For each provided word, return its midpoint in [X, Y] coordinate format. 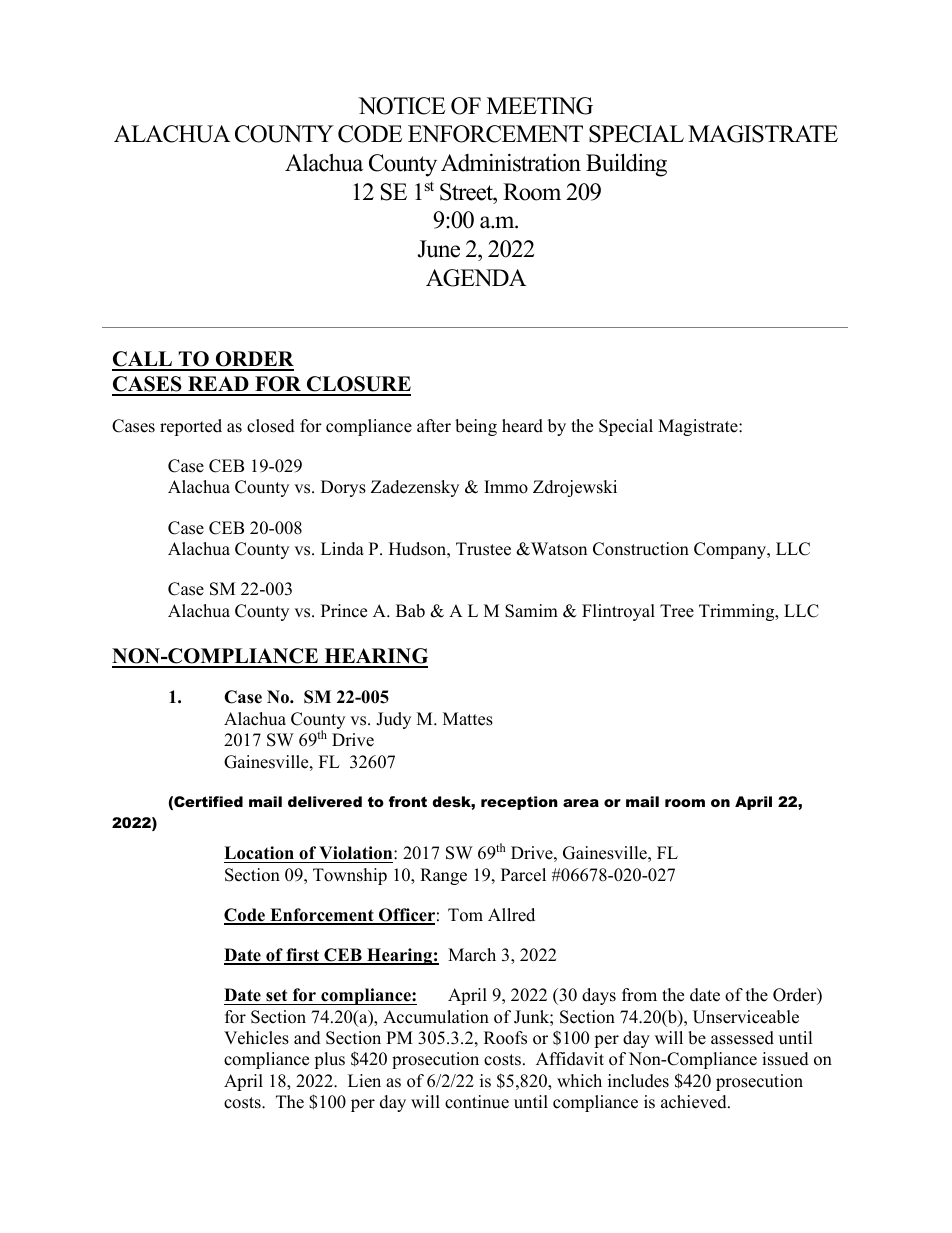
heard [522, 426]
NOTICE [401, 106]
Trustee [483, 549]
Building [626, 165]
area [581, 803]
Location [259, 853]
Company [731, 550]
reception [519, 803]
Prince [344, 611]
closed [271, 426]
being [476, 427]
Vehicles [256, 1038]
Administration [511, 162]
